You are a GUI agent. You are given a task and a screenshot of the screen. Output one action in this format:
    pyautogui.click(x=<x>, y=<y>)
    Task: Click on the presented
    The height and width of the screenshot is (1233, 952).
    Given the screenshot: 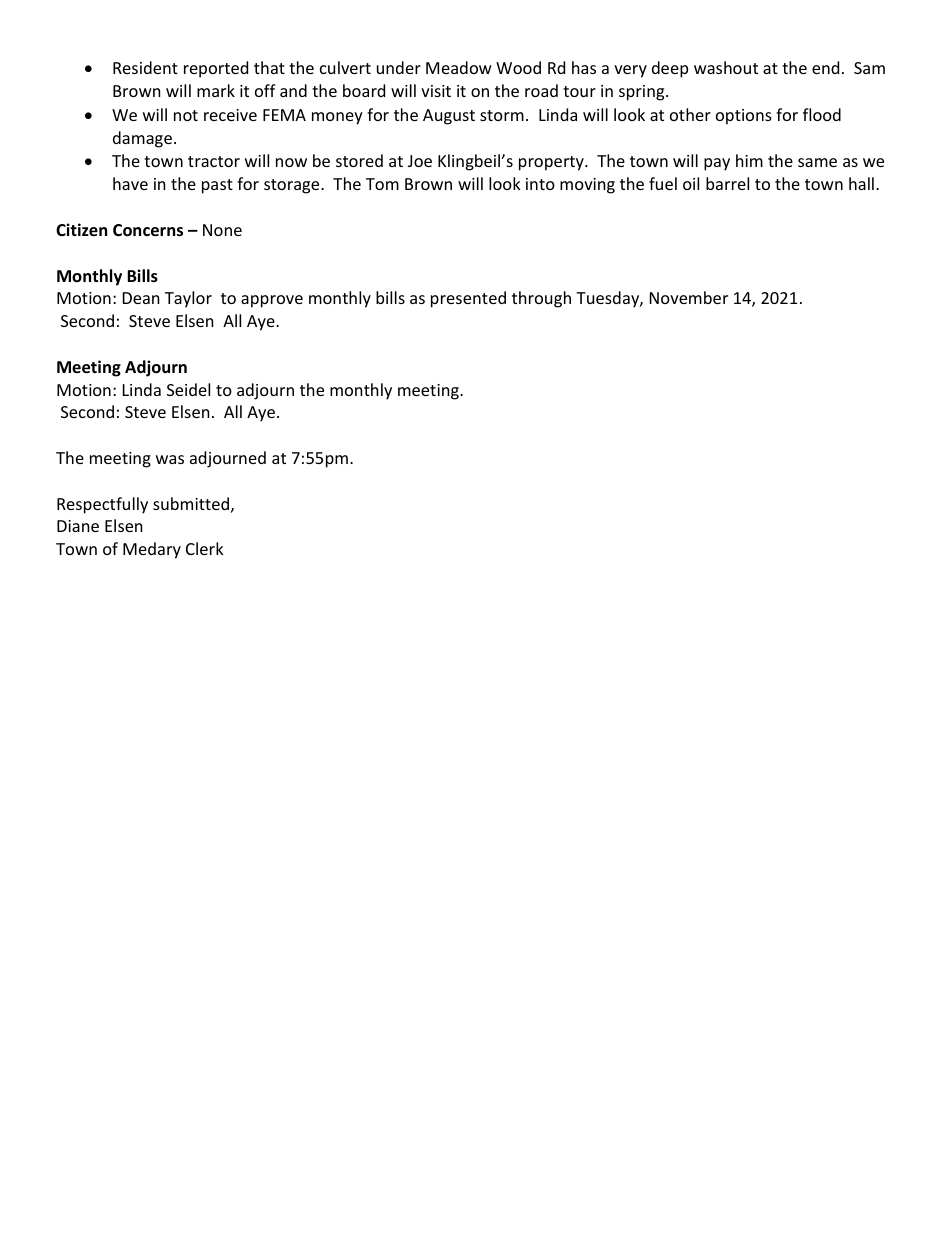 What is the action you would take?
    pyautogui.click(x=468, y=299)
